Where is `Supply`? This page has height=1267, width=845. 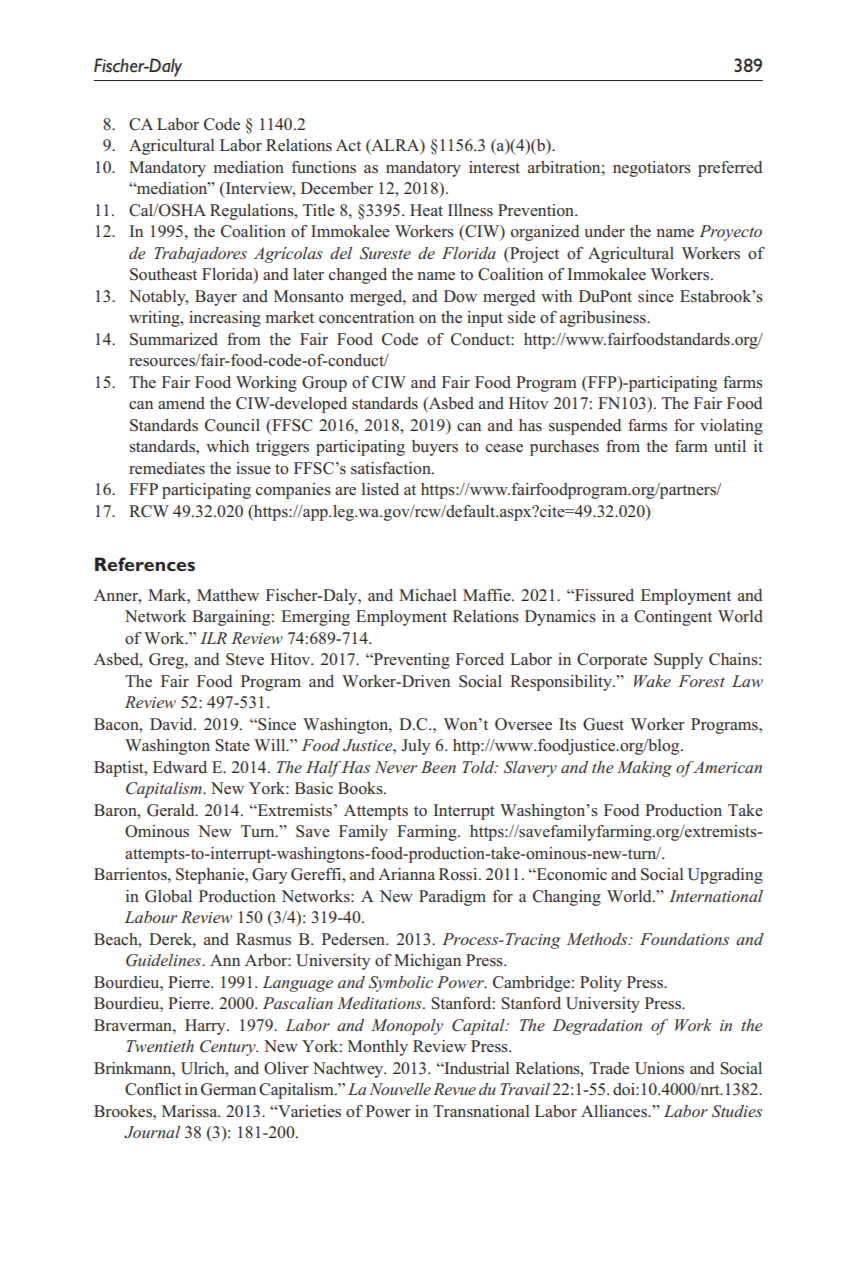 Supply is located at coordinates (678, 661).
